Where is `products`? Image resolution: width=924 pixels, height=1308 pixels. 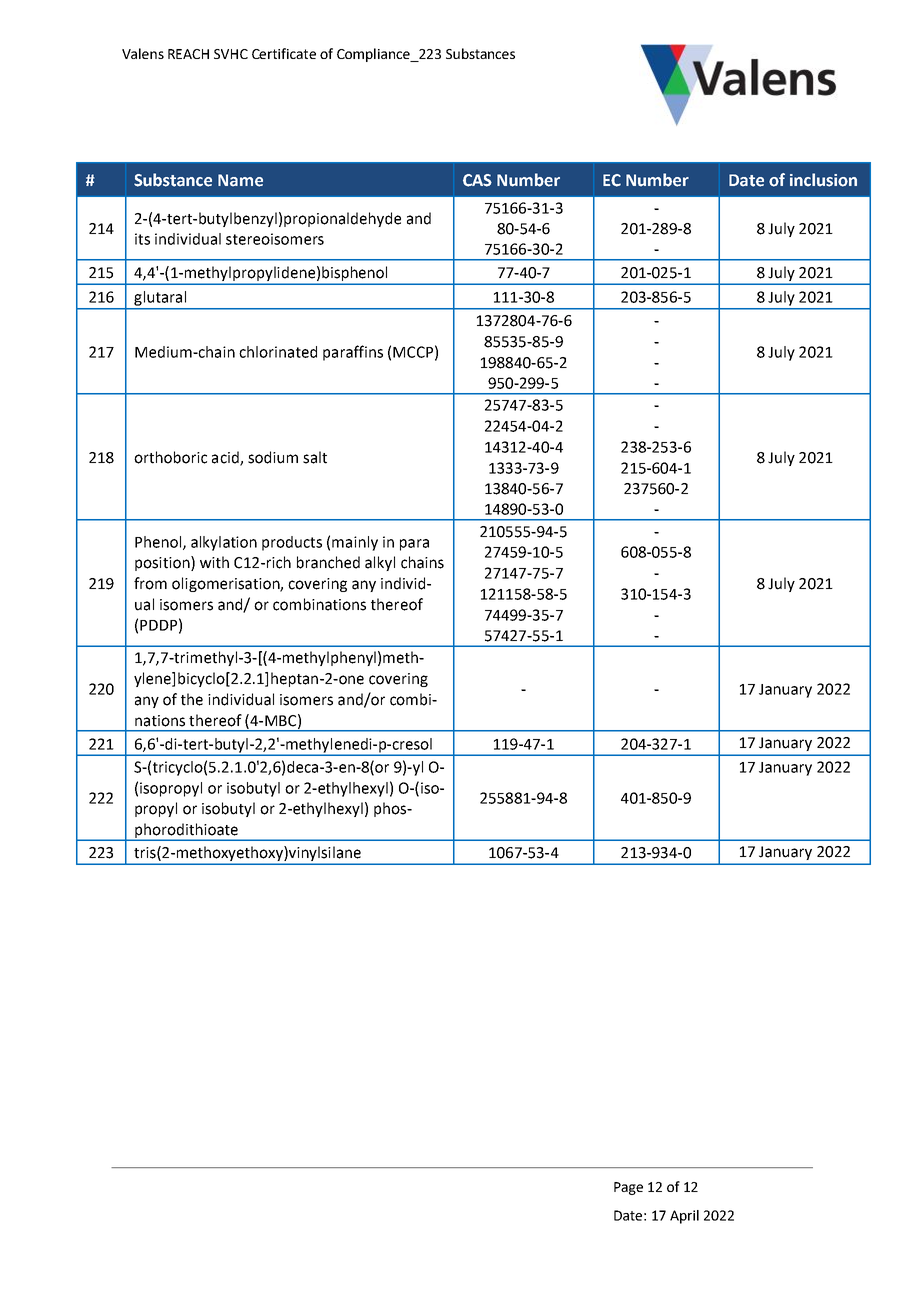
products is located at coordinates (292, 543).
